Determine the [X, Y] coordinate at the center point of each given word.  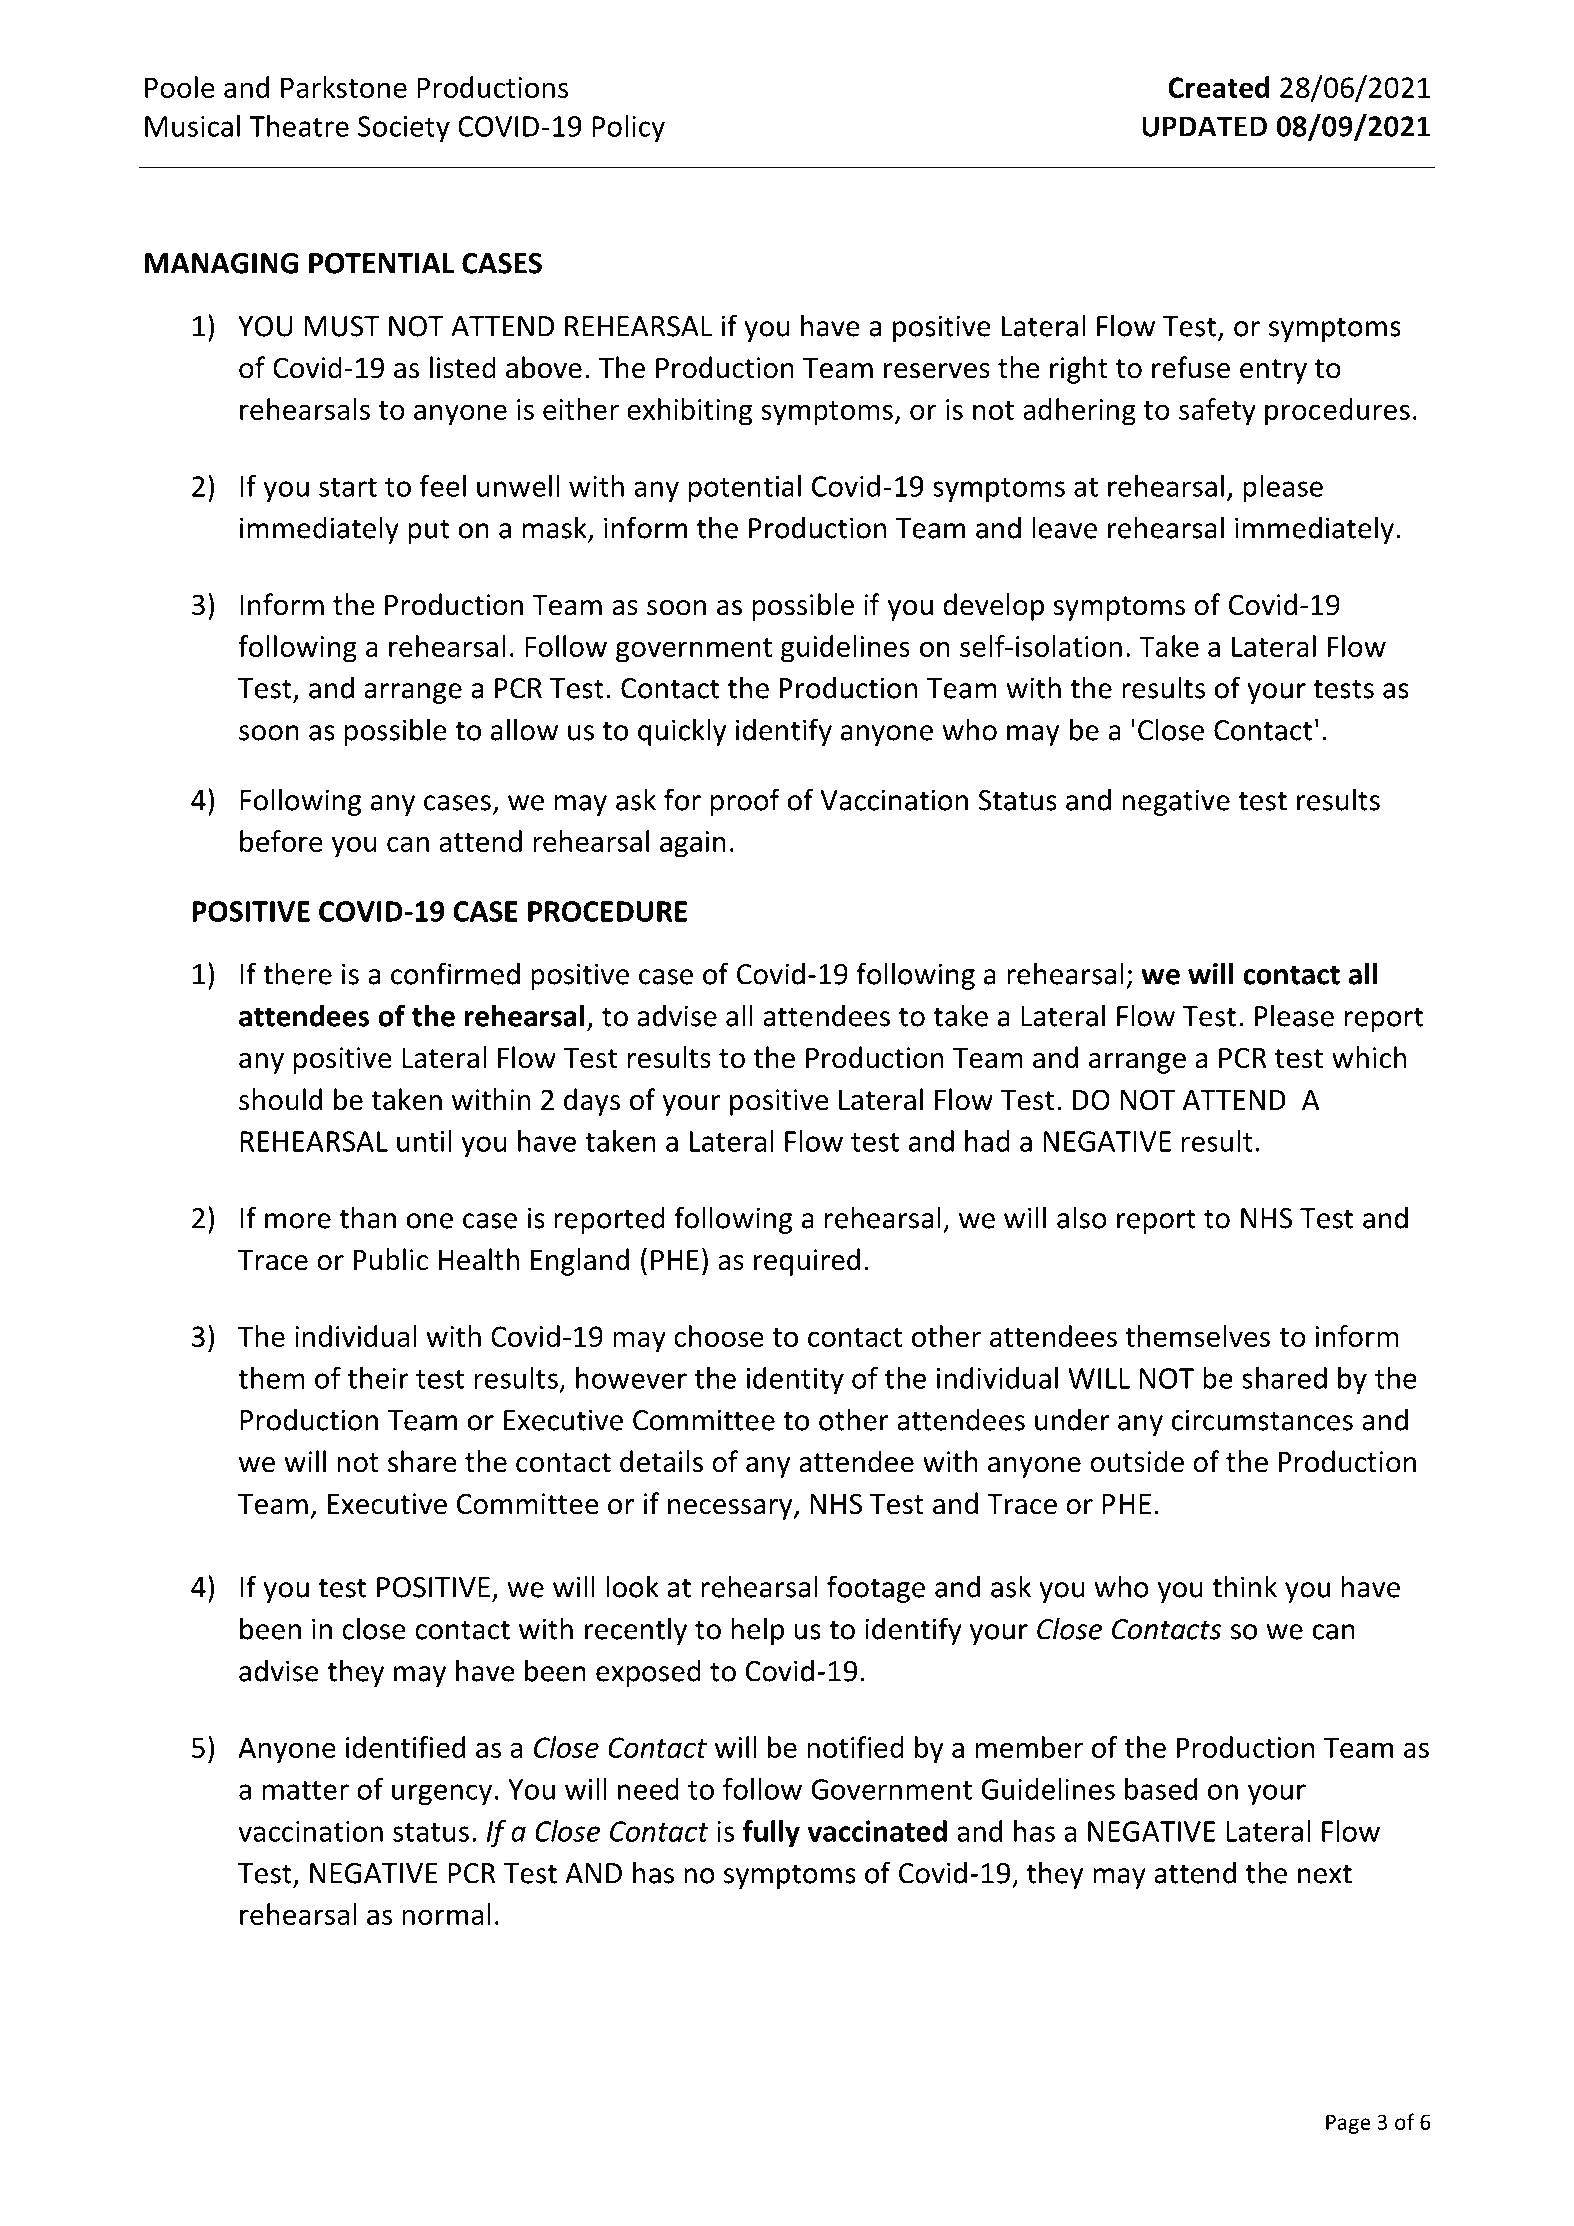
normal [446, 1914]
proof [745, 802]
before [281, 841]
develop [993, 607]
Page [1348, 2124]
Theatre [299, 126]
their [378, 1378]
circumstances [1262, 1420]
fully [771, 1833]
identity [795, 1380]
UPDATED [1204, 126]
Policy [628, 128]
